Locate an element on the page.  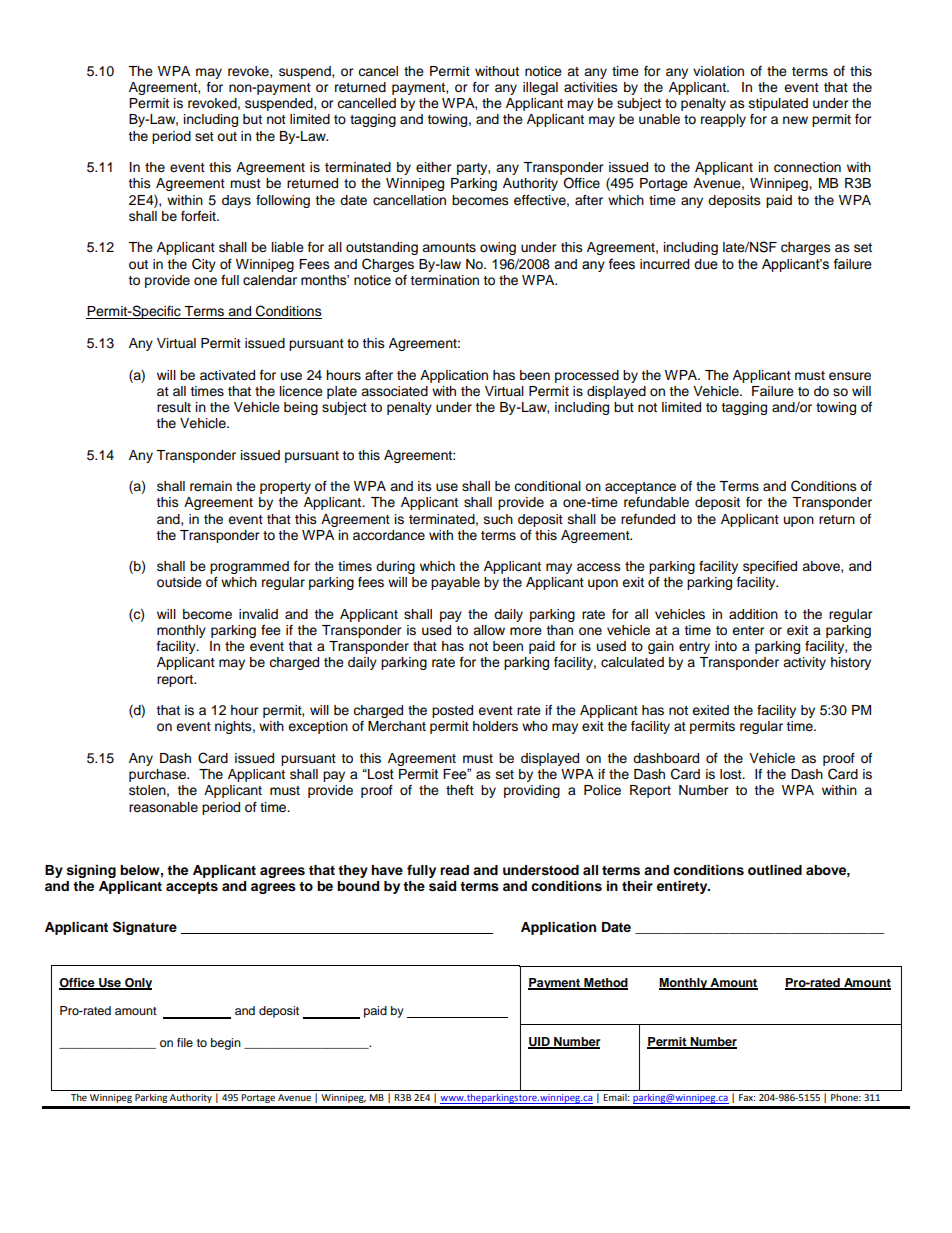
new is located at coordinates (795, 120).
